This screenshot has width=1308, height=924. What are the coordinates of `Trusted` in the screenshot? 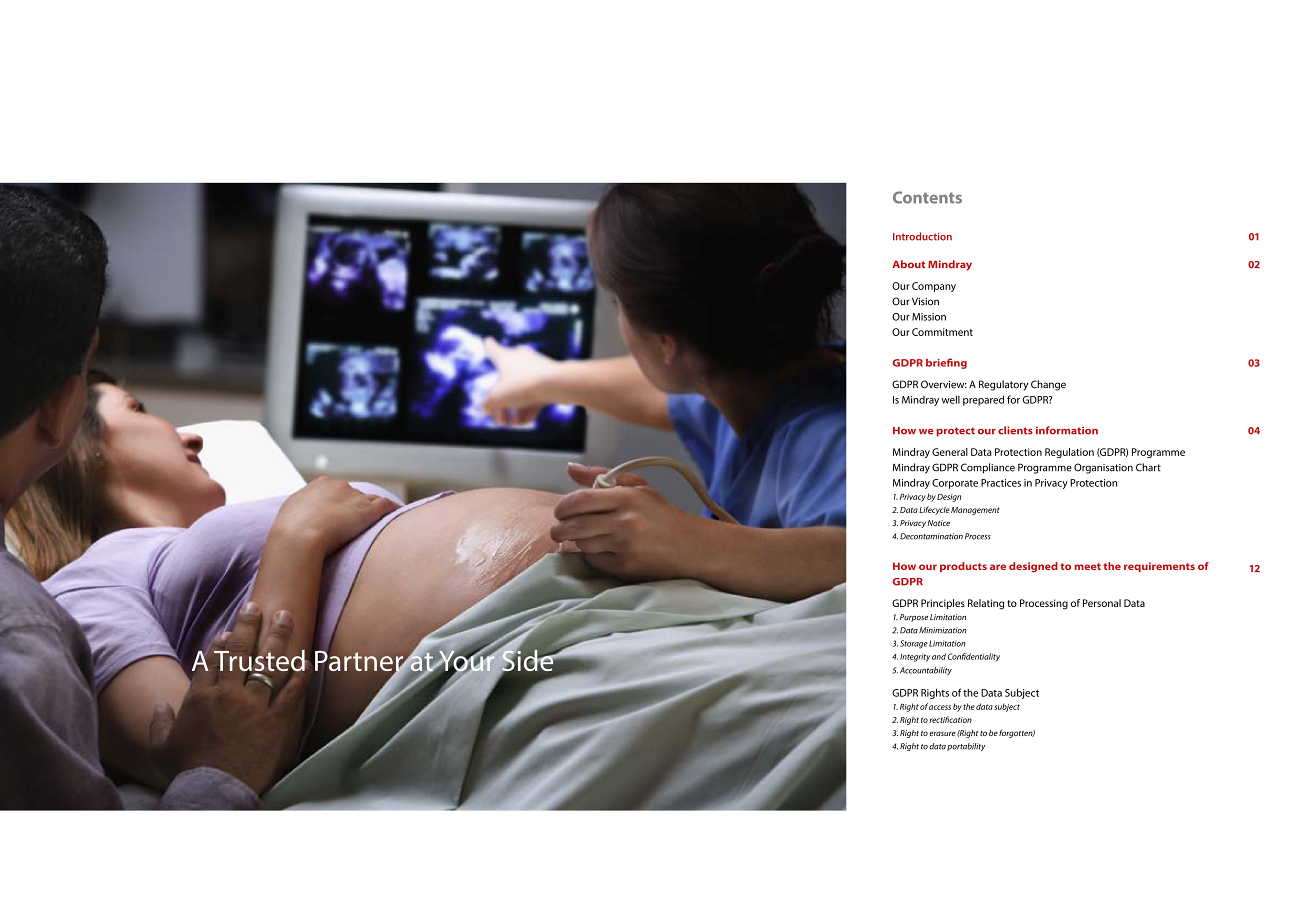 It's located at (260, 660).
